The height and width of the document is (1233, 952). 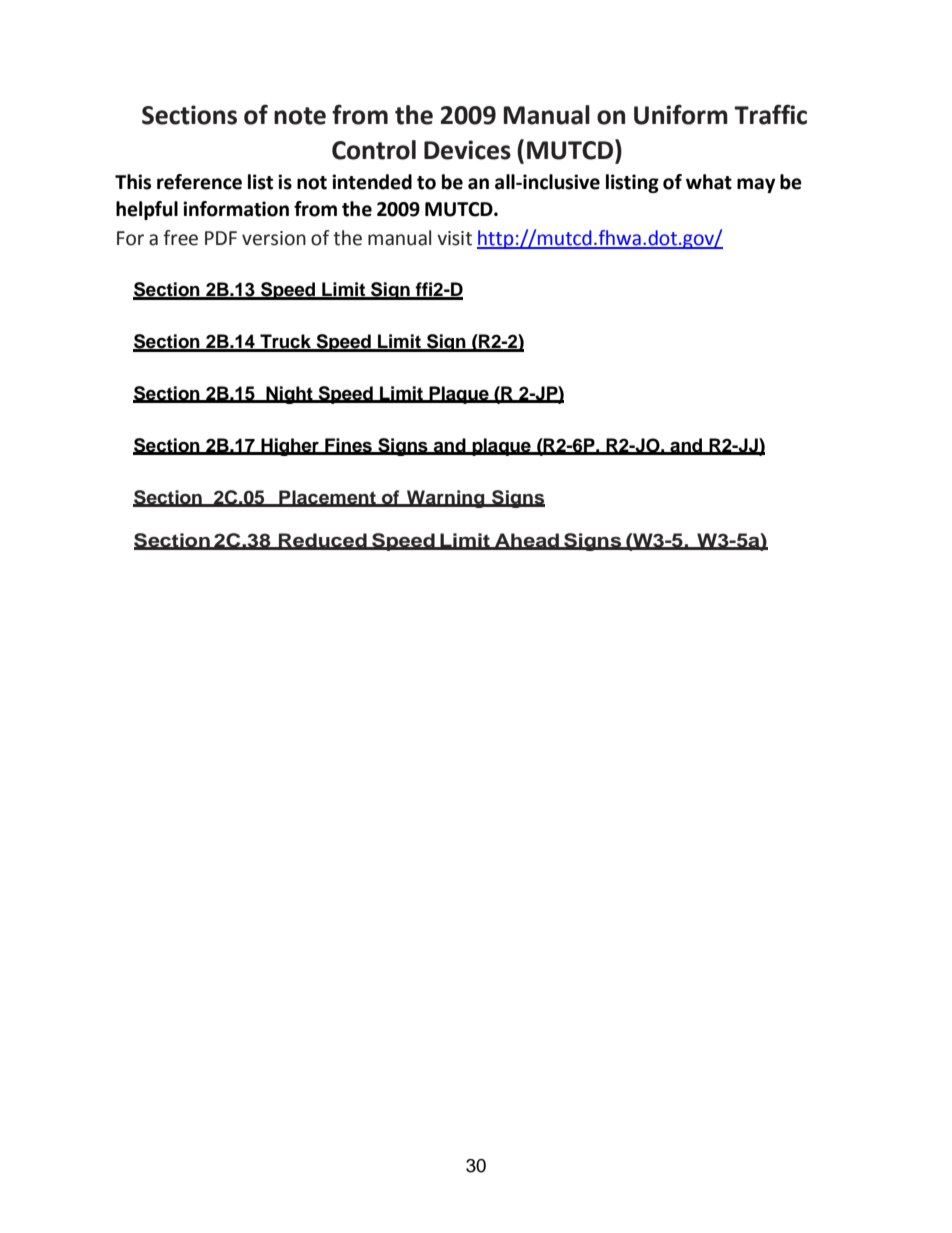 What do you see at coordinates (681, 114) in the document?
I see `Uniform` at bounding box center [681, 114].
